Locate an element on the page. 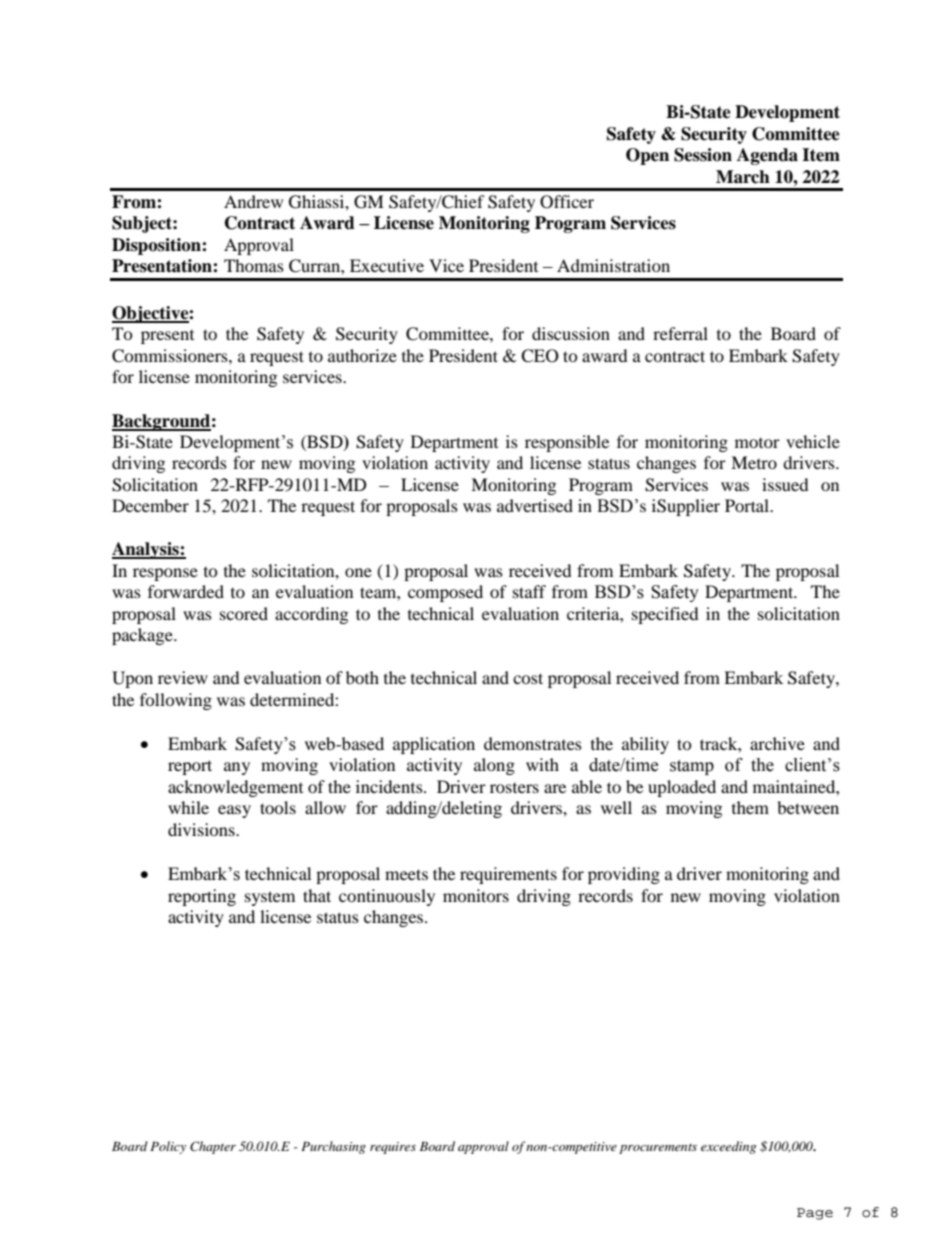 This document has width=952, height=1233. Officer is located at coordinates (567, 202).
